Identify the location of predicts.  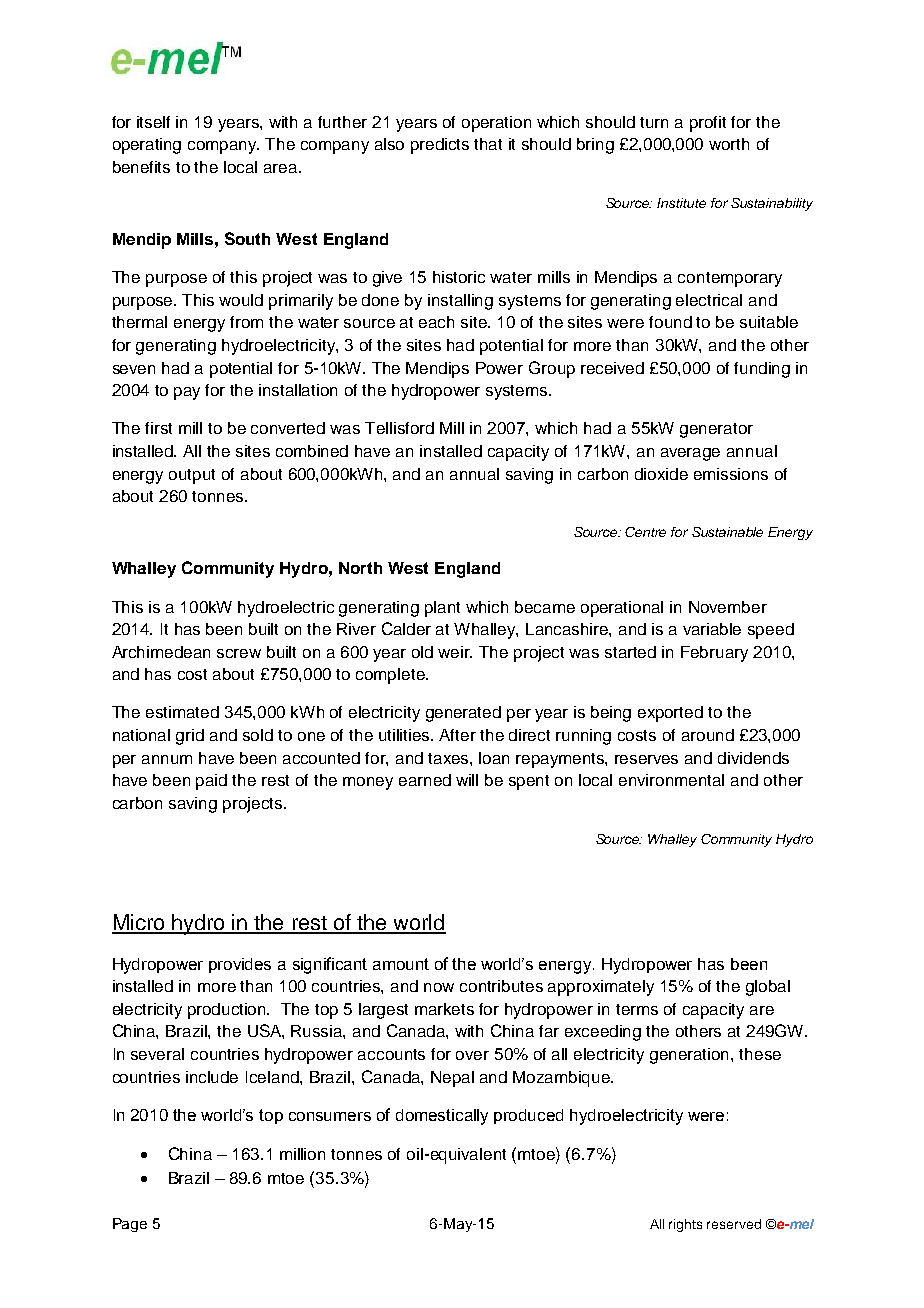
(440, 146).
